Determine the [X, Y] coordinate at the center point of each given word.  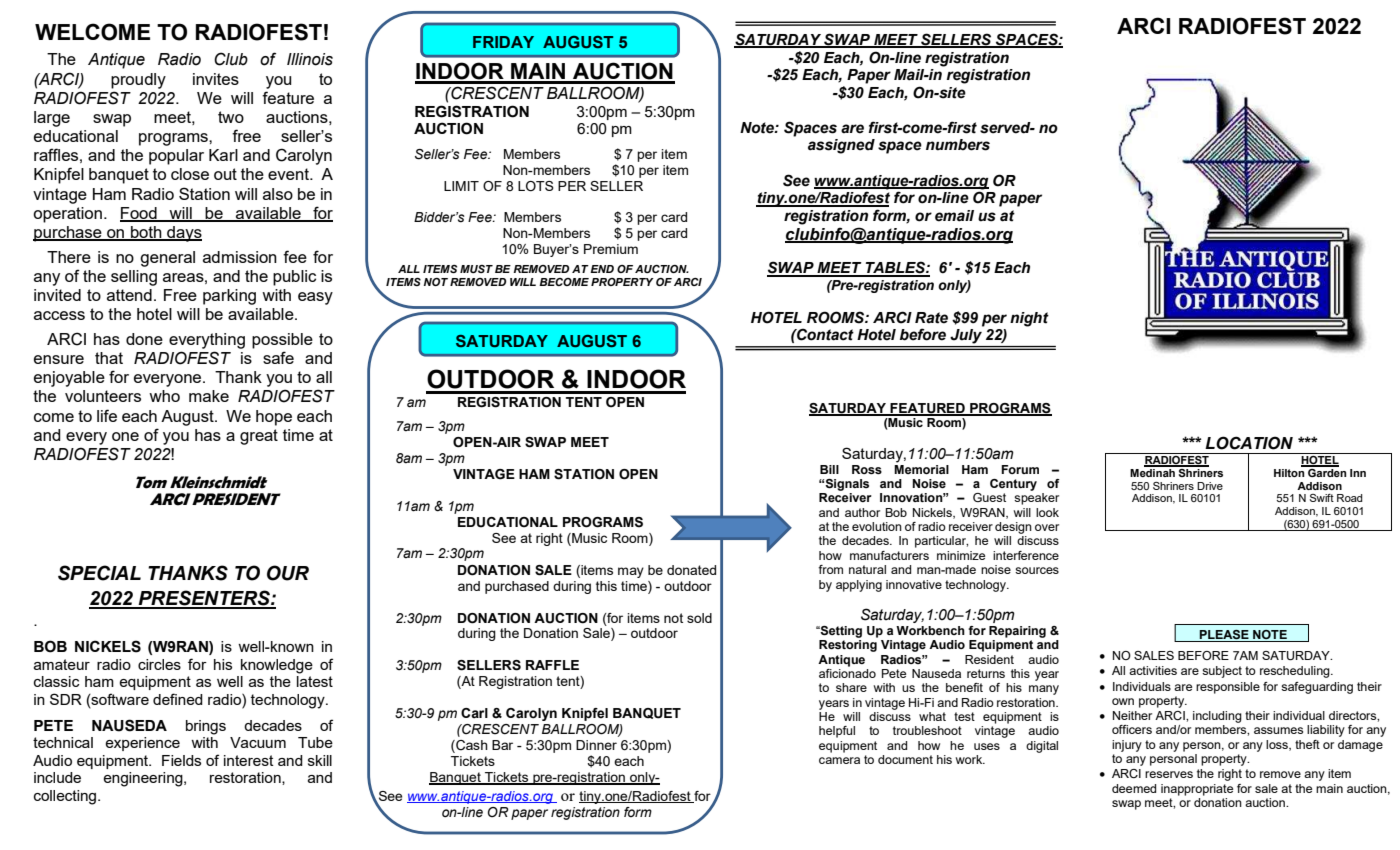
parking [229, 297]
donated [691, 570]
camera [839, 760]
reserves [1169, 774]
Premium [611, 249]
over [1047, 527]
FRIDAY [503, 42]
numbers [958, 145]
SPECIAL [99, 573]
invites [216, 79]
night [1029, 319]
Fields [181, 760]
